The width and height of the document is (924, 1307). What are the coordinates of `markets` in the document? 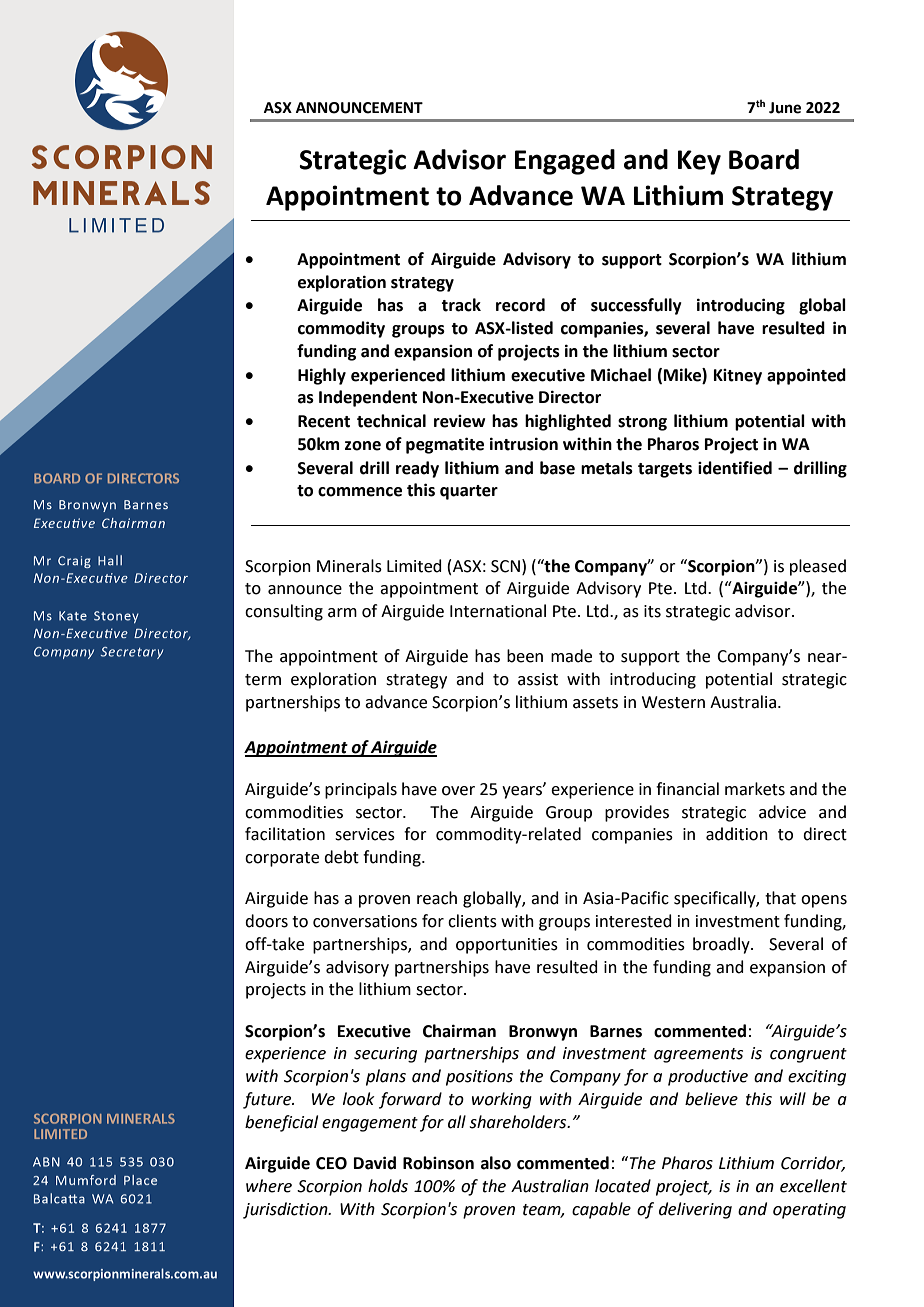 It's located at (755, 789).
